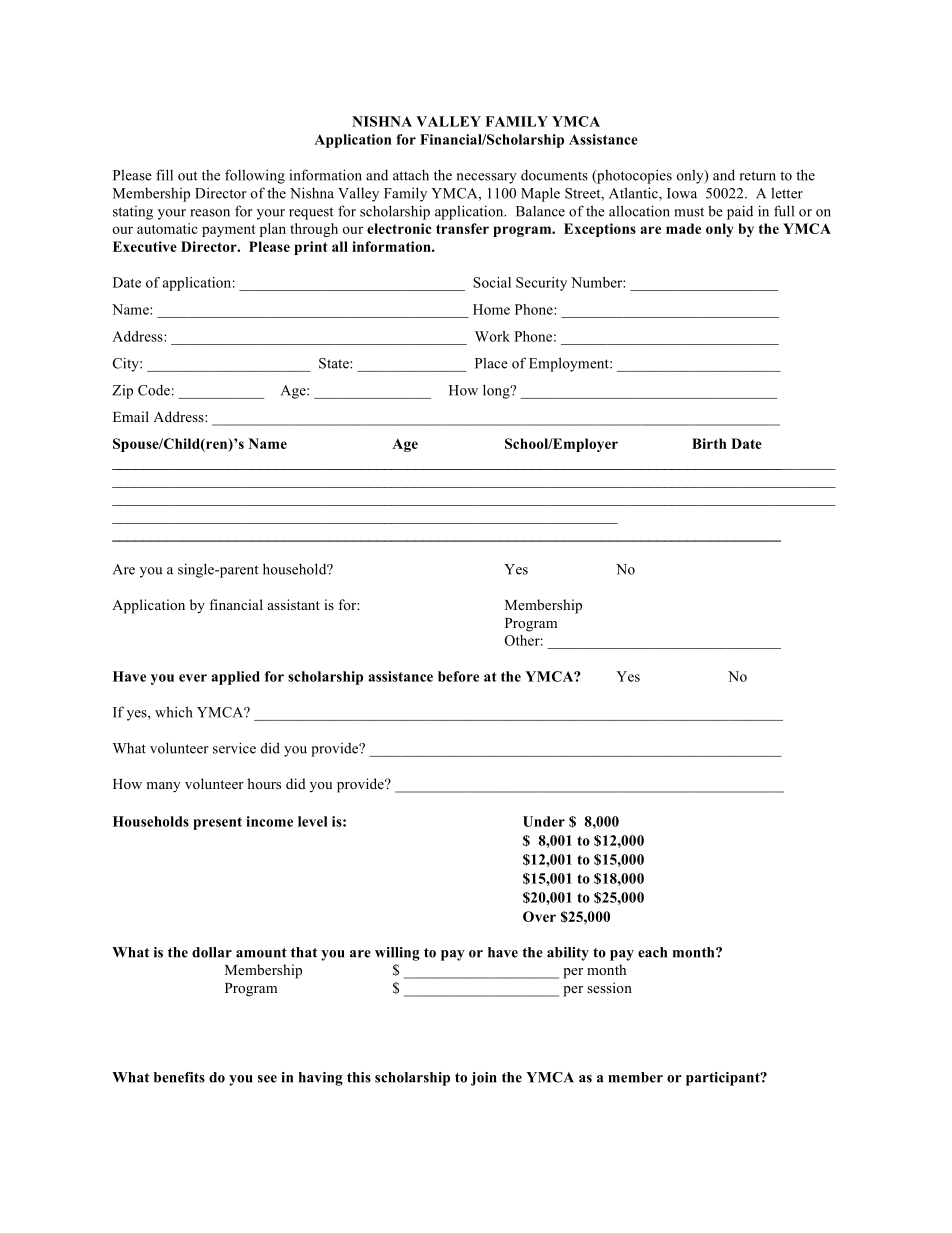 This image has width=952, height=1233. Describe the element at coordinates (689, 212) in the image. I see `must` at that location.
